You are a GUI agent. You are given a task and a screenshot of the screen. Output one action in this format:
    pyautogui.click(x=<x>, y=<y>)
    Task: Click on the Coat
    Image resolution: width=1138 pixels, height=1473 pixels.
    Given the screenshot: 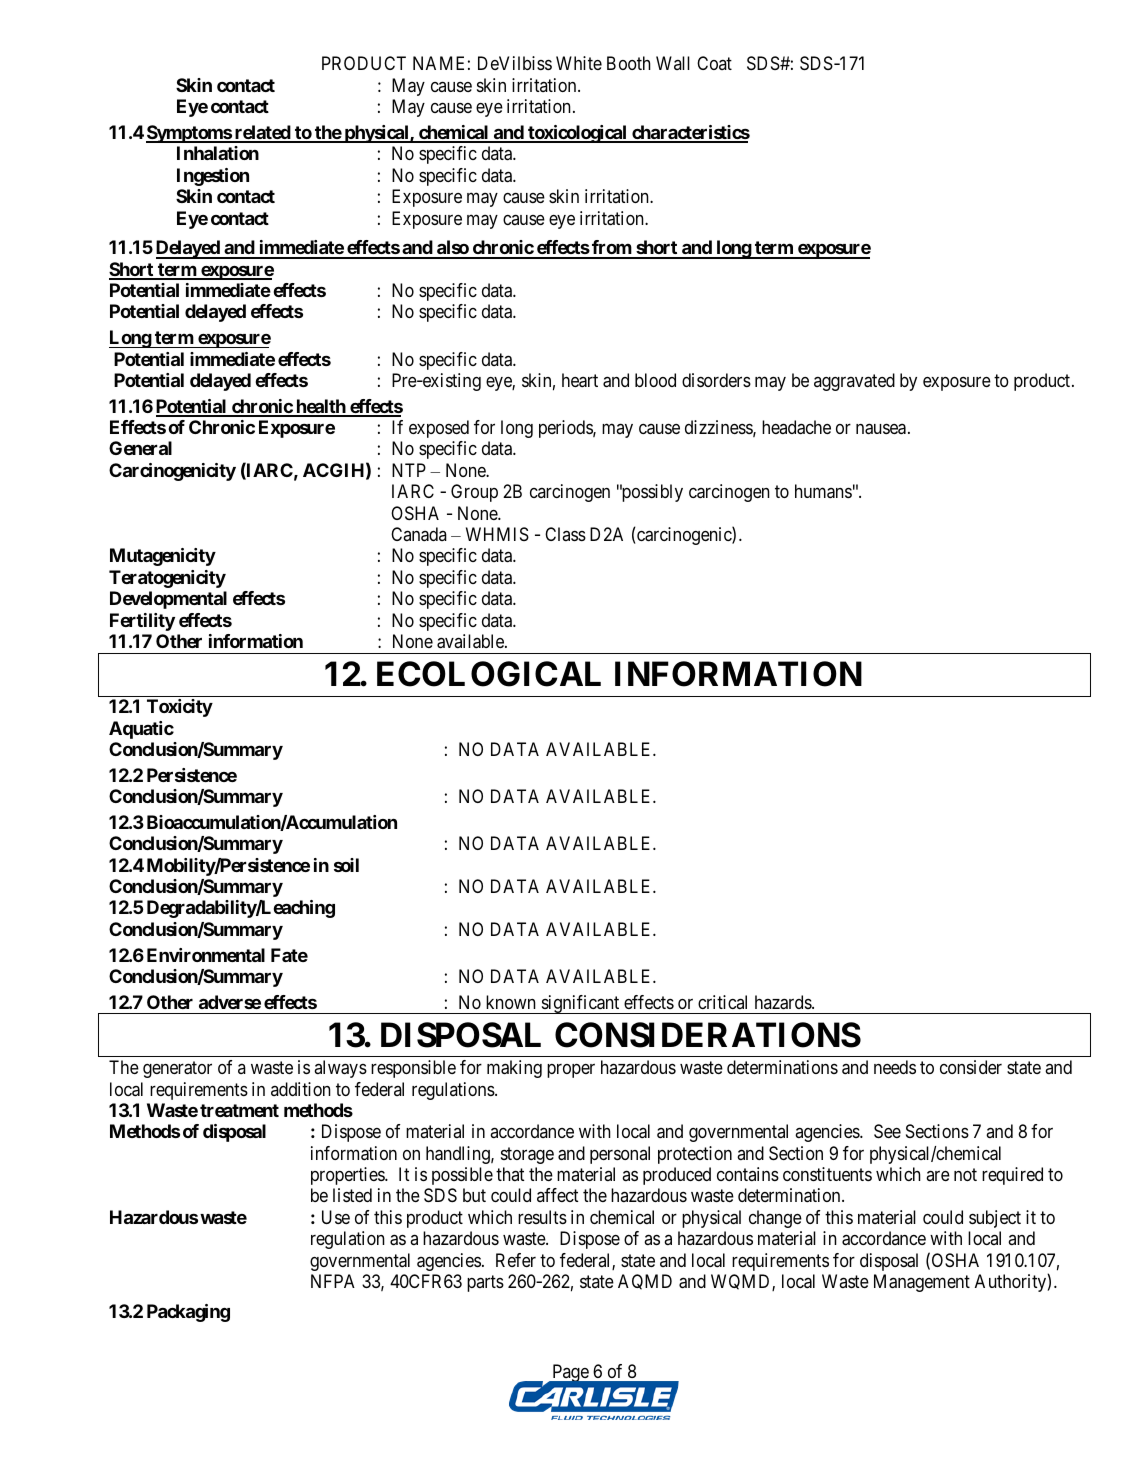 What is the action you would take?
    pyautogui.click(x=714, y=63)
